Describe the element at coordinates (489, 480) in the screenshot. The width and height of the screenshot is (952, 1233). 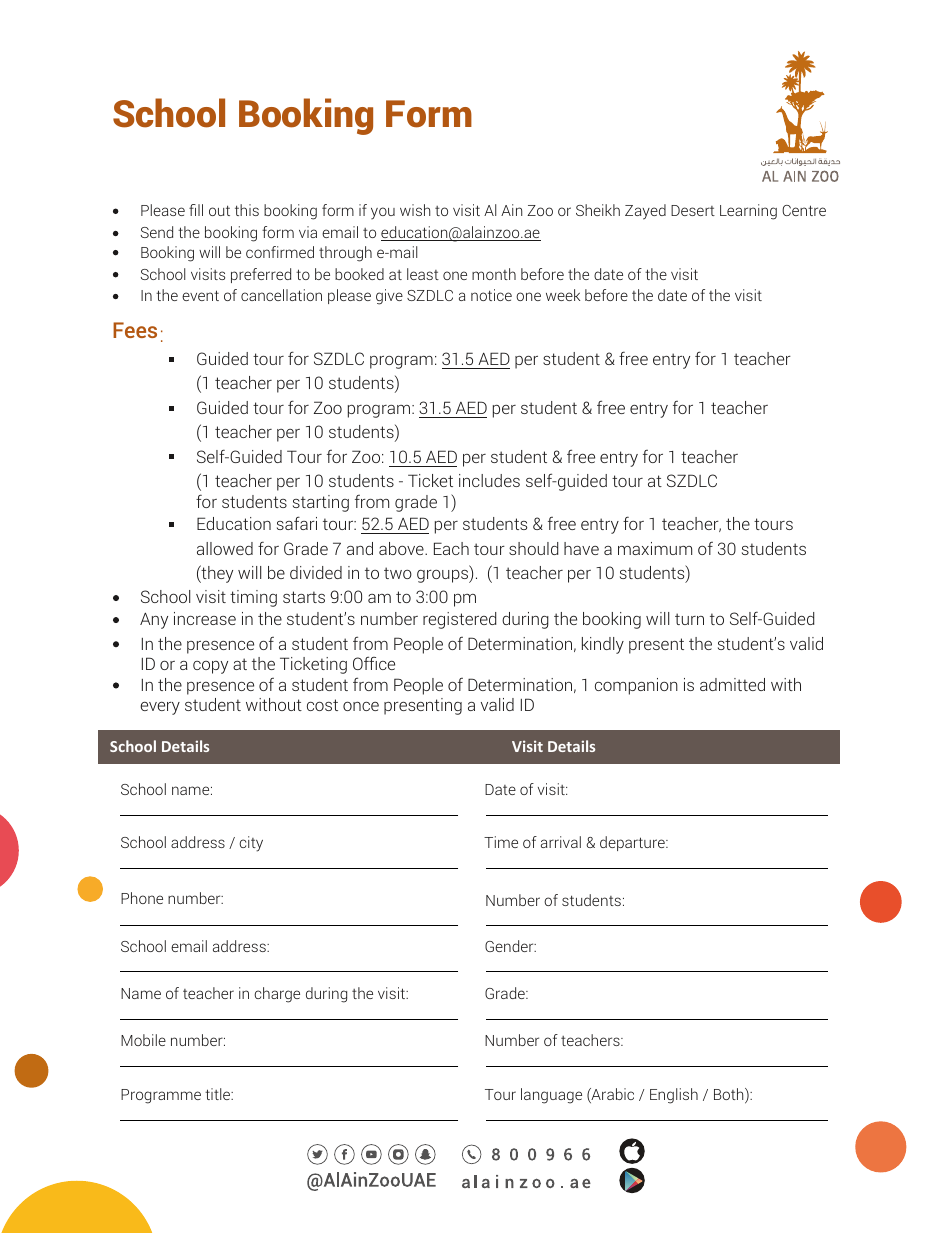
I see `includes` at that location.
